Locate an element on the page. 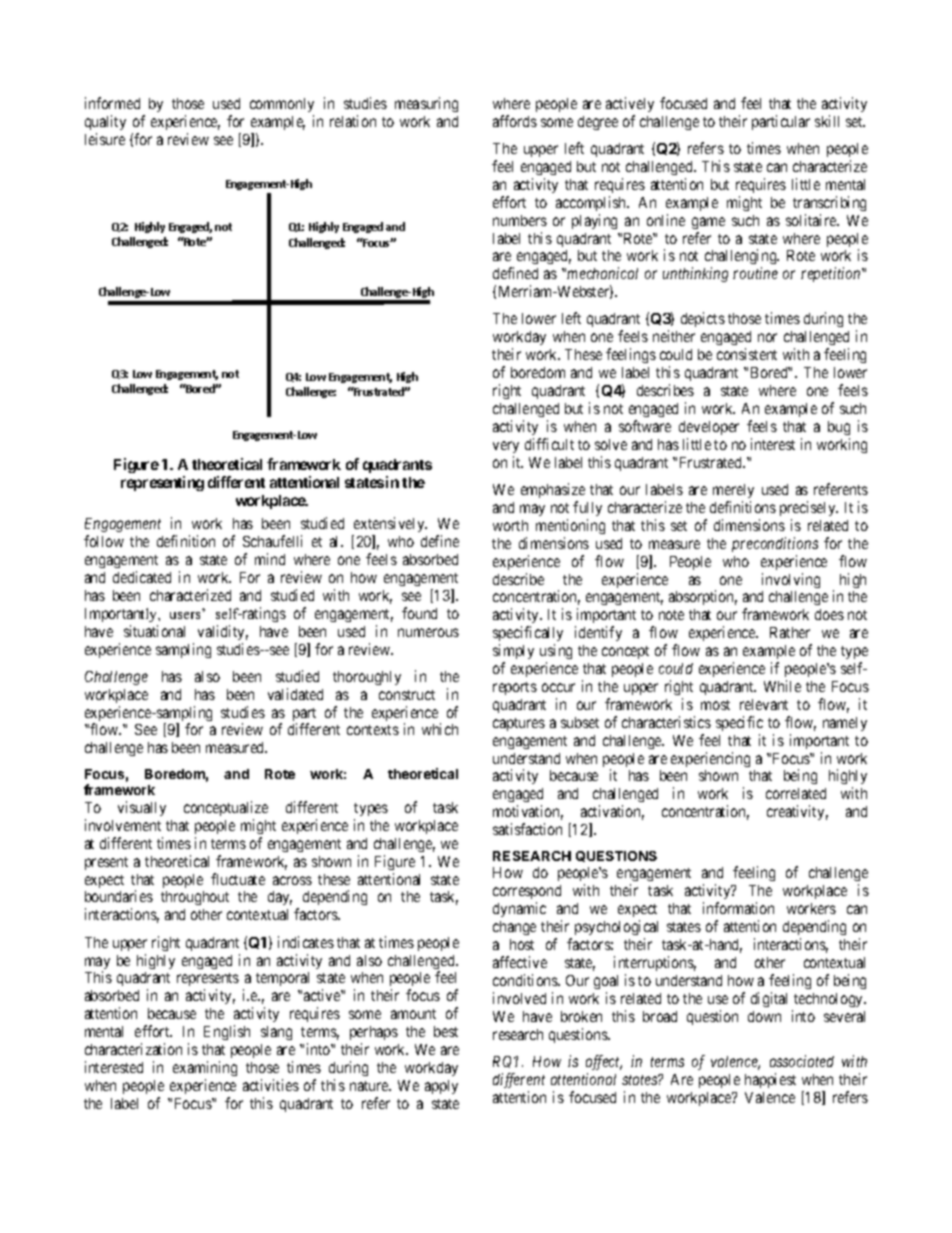 This page has height=1233, width=952. skill is located at coordinates (827, 121).
